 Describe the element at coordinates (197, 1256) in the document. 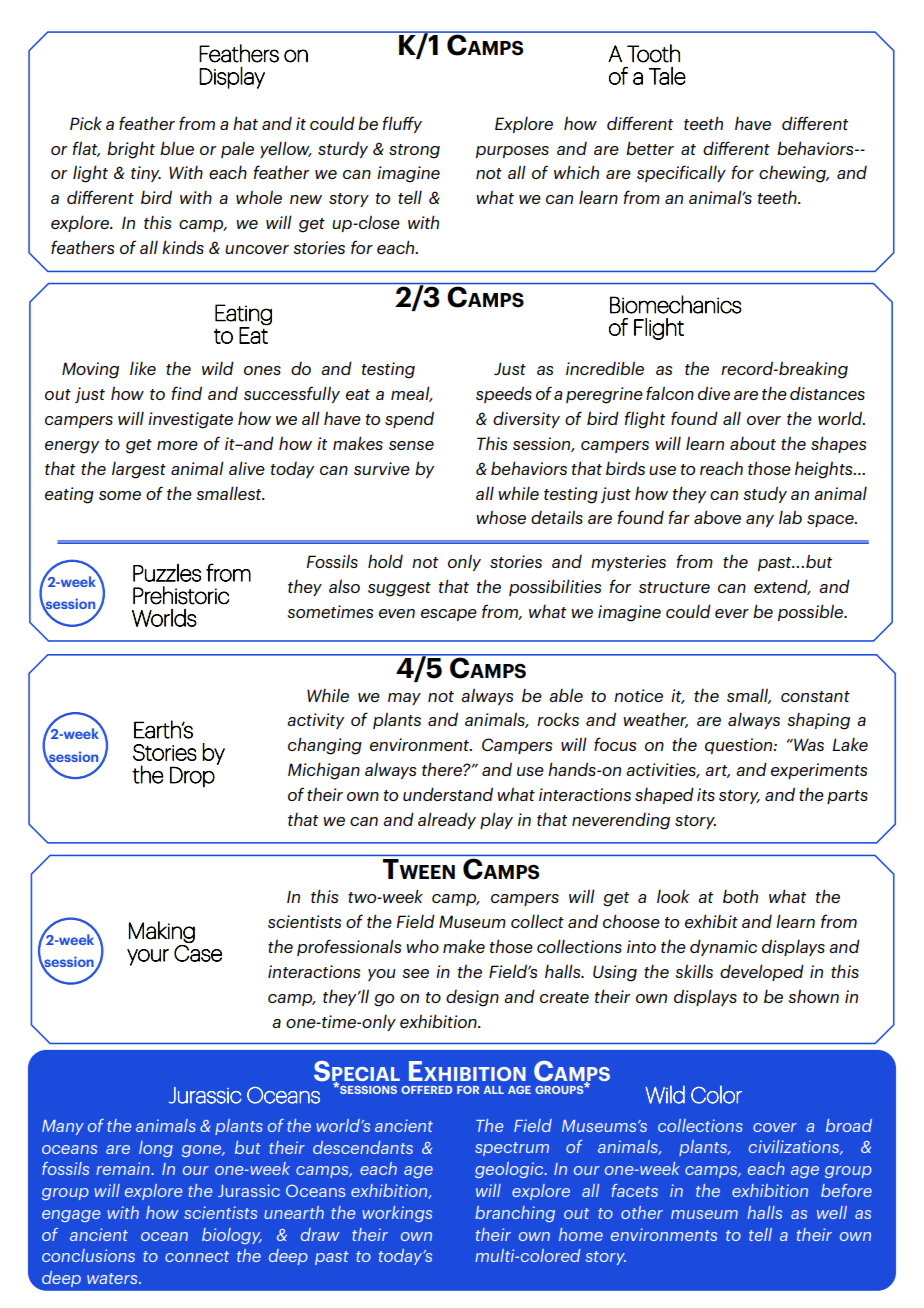

I see `connect` at that location.
